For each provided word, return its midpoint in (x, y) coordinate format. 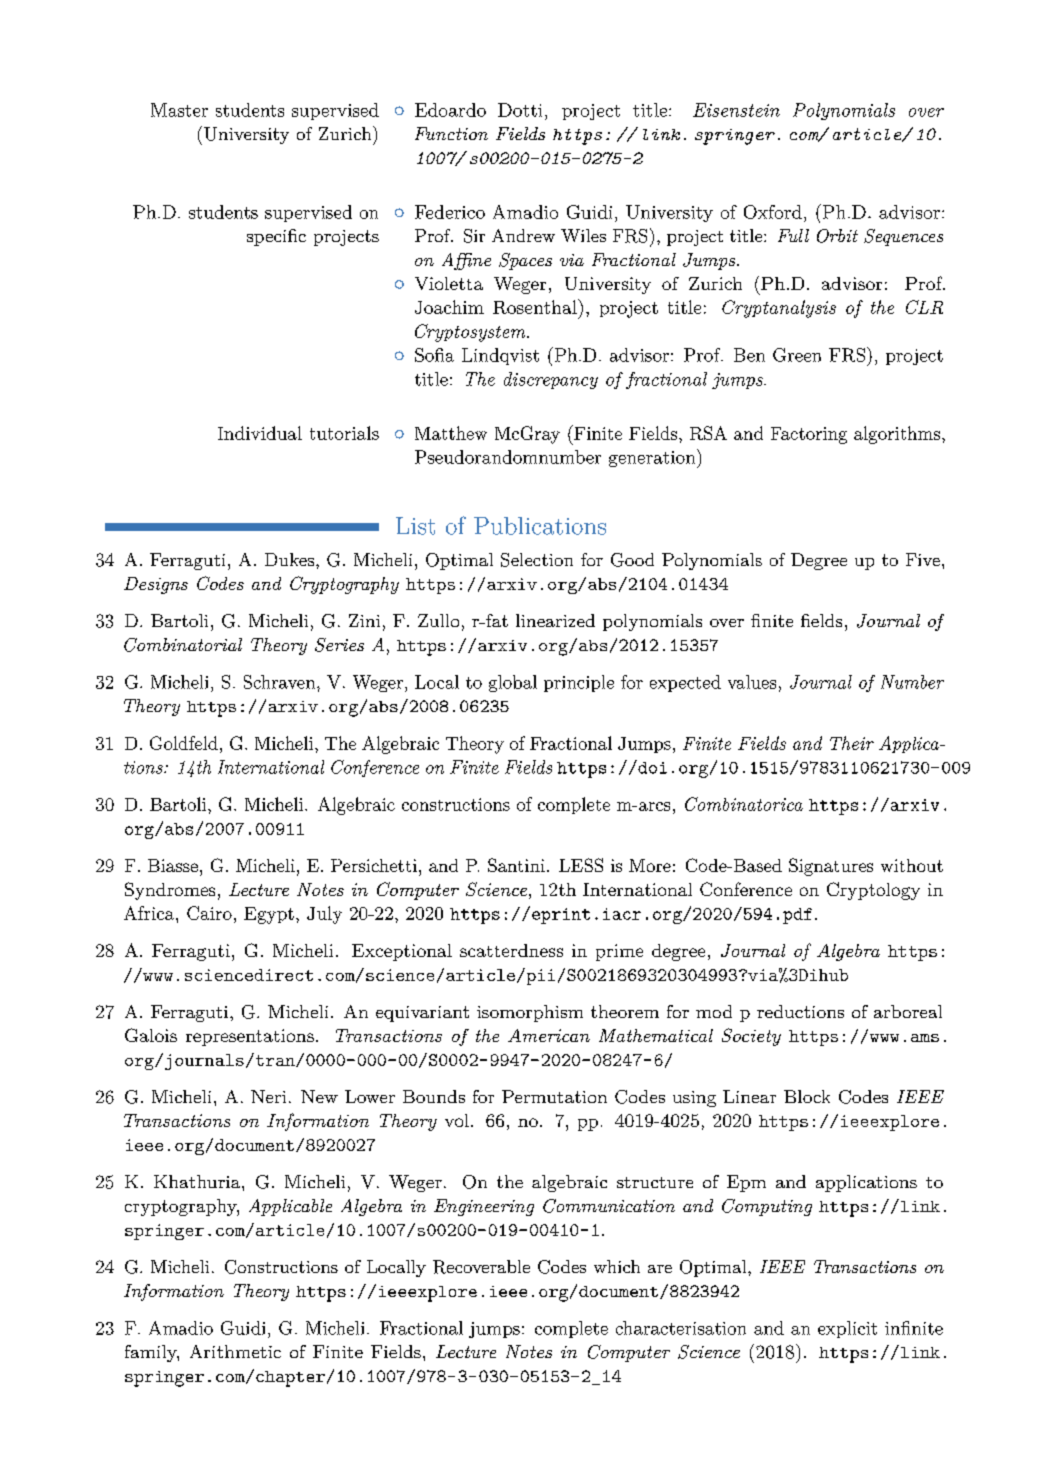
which (617, 1266)
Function (451, 133)
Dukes (289, 559)
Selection (537, 560)
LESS (581, 865)
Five (923, 559)
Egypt (269, 915)
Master (179, 110)
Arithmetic (235, 1351)
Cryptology (873, 891)
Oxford (773, 212)
